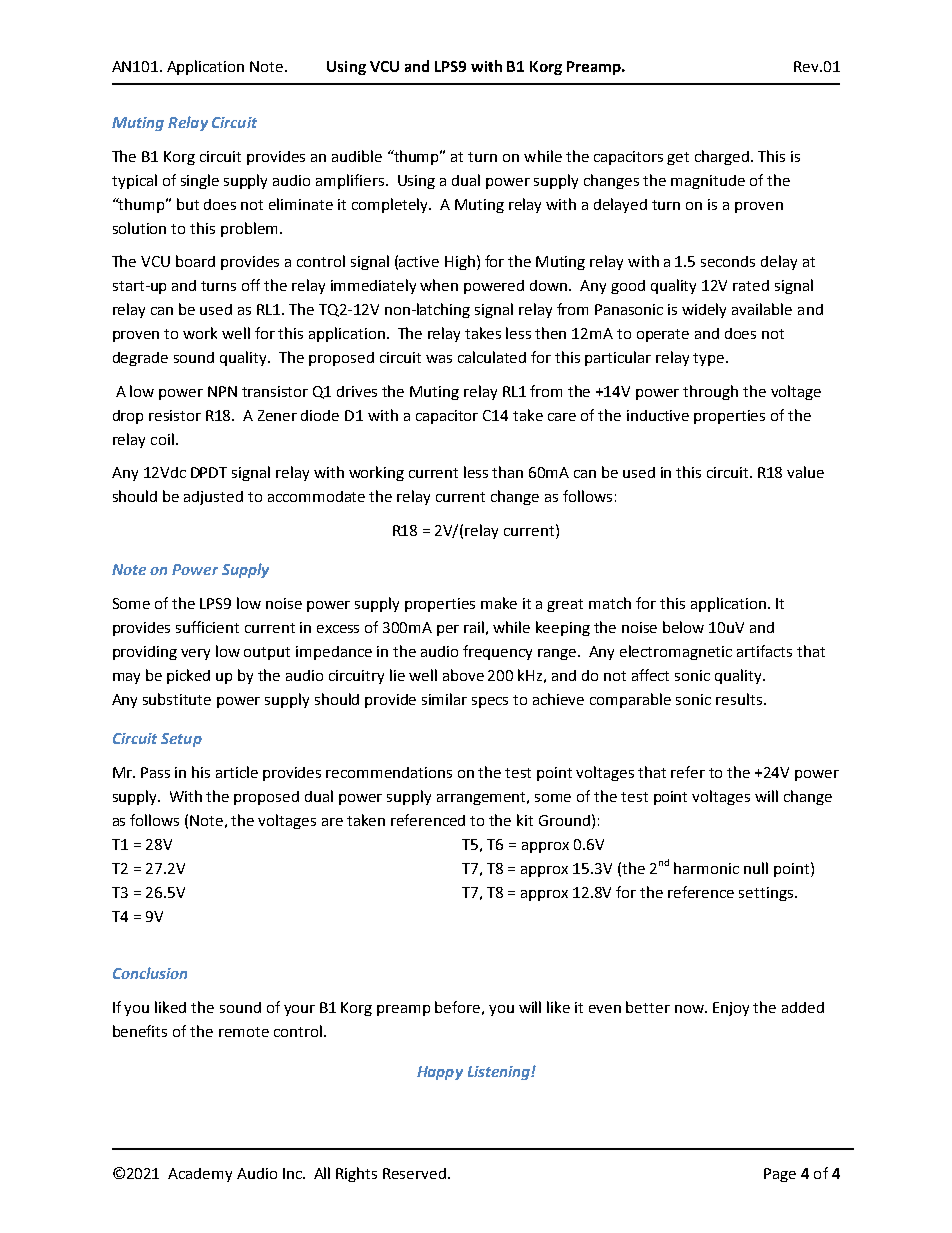 This screenshot has height=1233, width=952. I want to click on Academy, so click(200, 1175).
